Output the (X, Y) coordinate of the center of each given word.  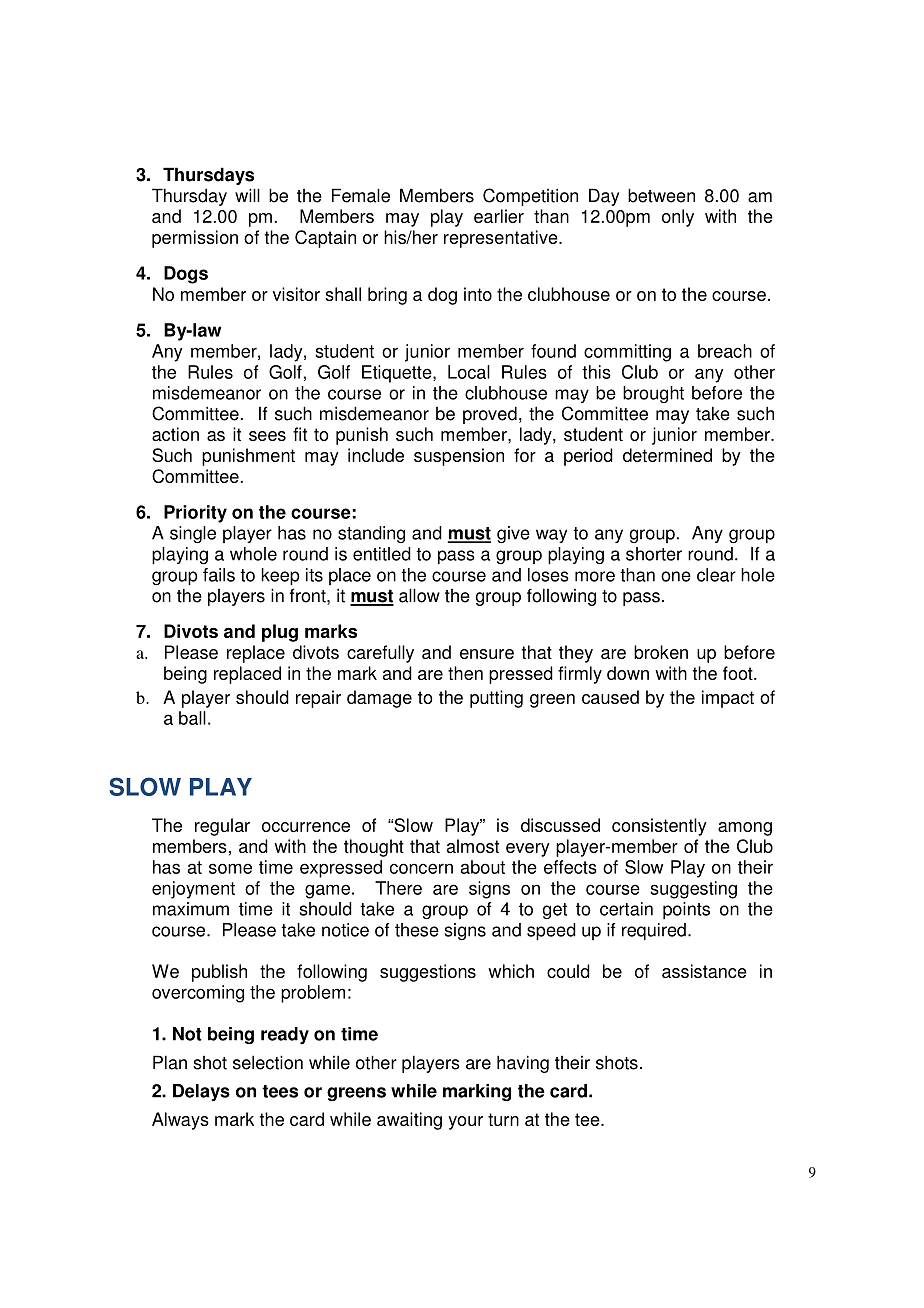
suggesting (693, 890)
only (678, 218)
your (465, 1123)
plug (280, 633)
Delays (201, 1093)
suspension (459, 457)
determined (667, 455)
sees (267, 436)
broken (661, 652)
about (483, 867)
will (247, 195)
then (465, 673)
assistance (704, 971)
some (230, 868)
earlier (499, 216)
